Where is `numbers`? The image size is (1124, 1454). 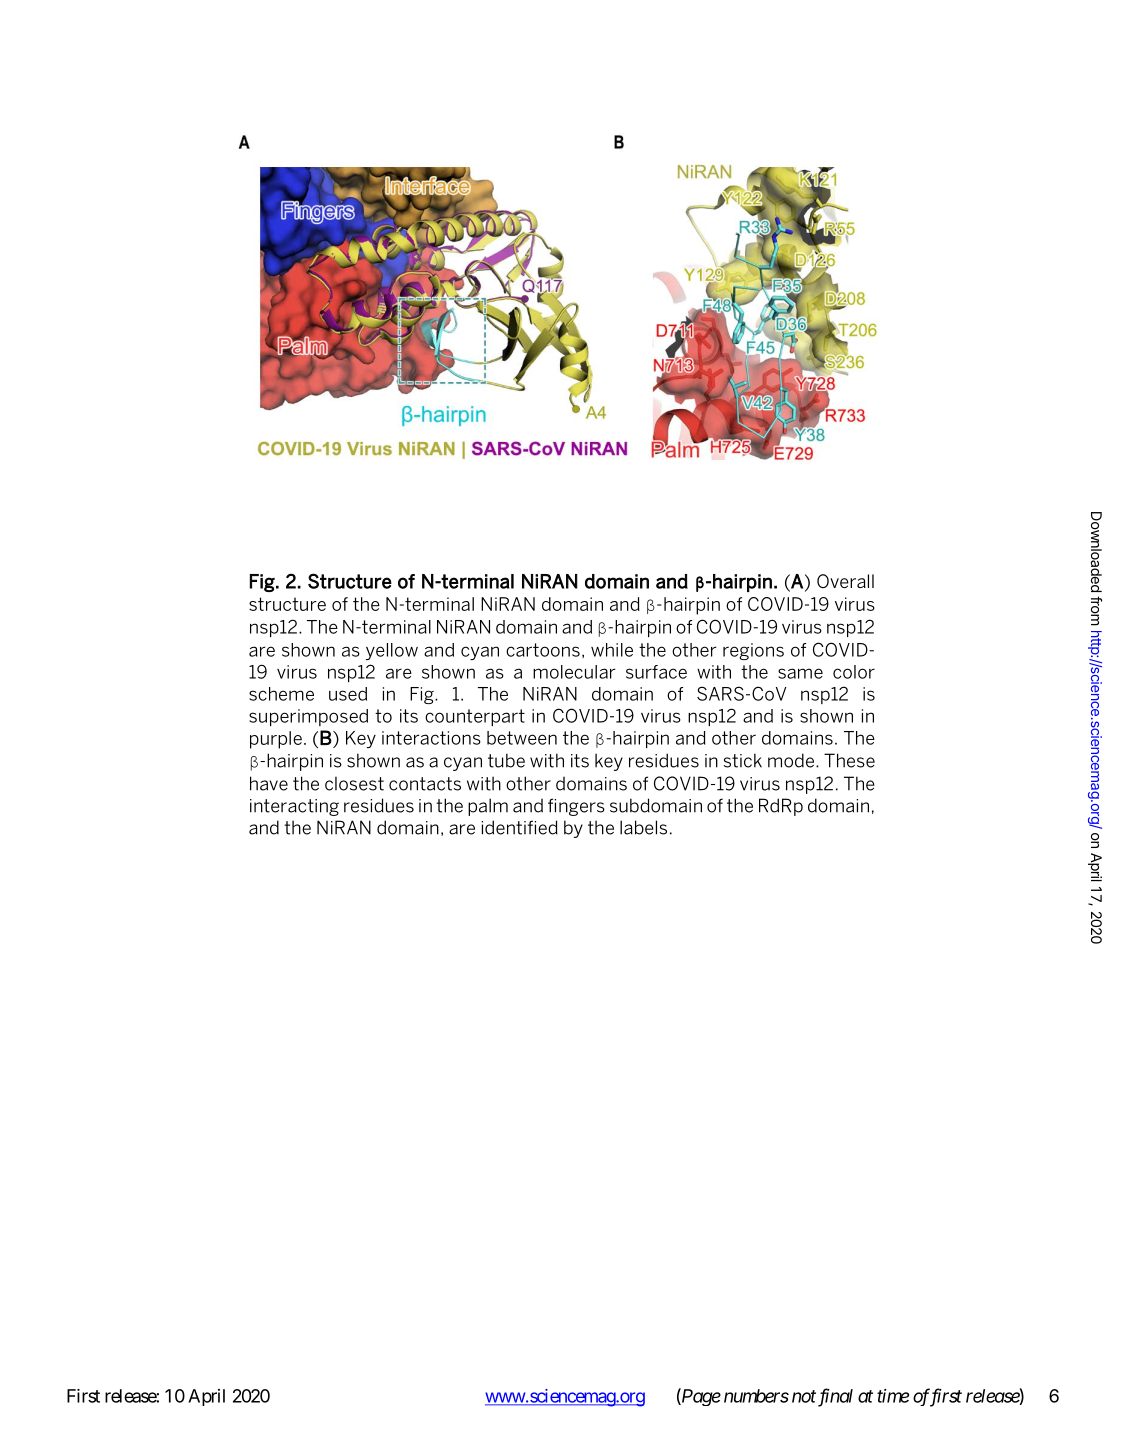 numbers is located at coordinates (756, 1396).
